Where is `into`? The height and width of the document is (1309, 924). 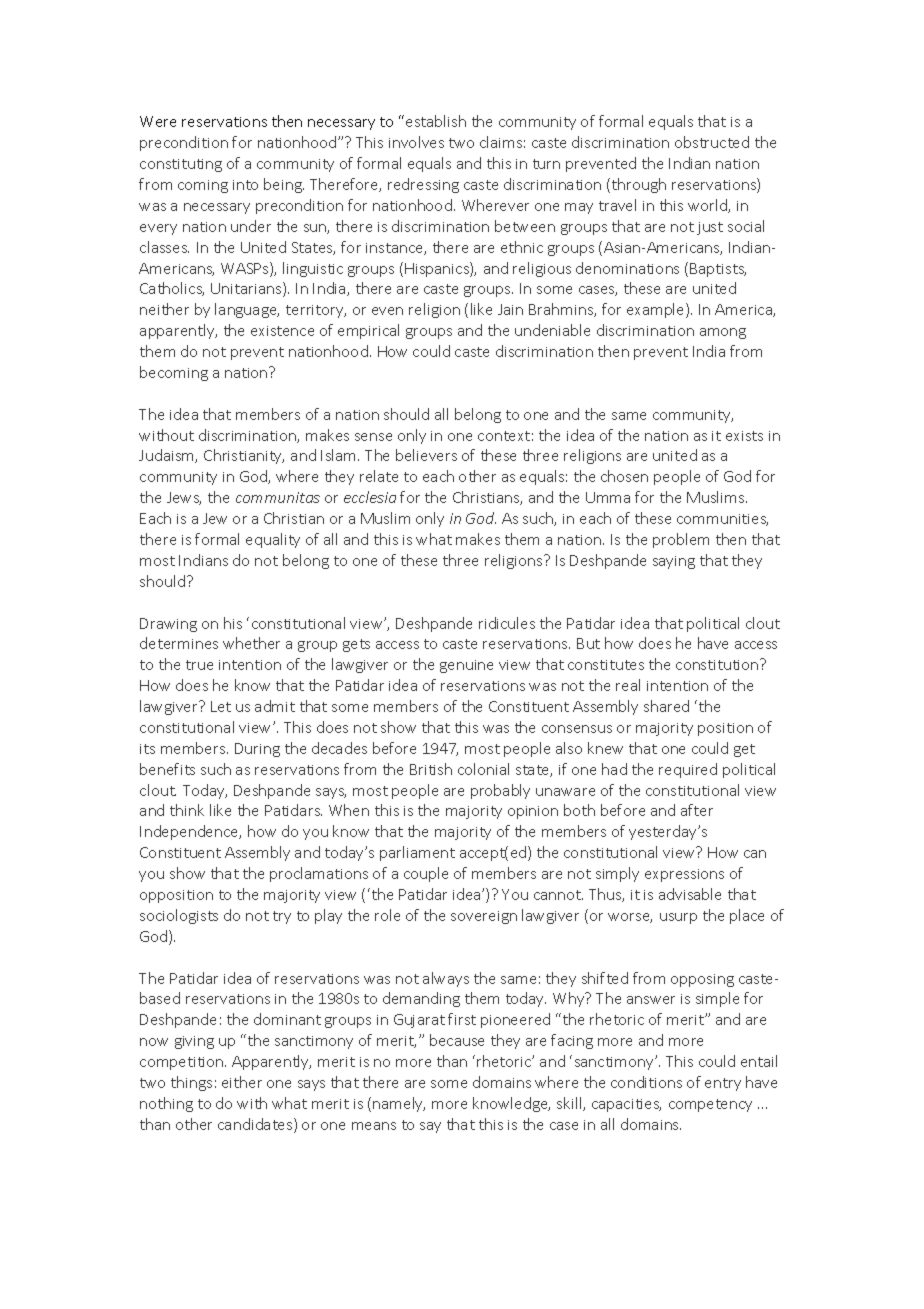
into is located at coordinates (245, 185).
